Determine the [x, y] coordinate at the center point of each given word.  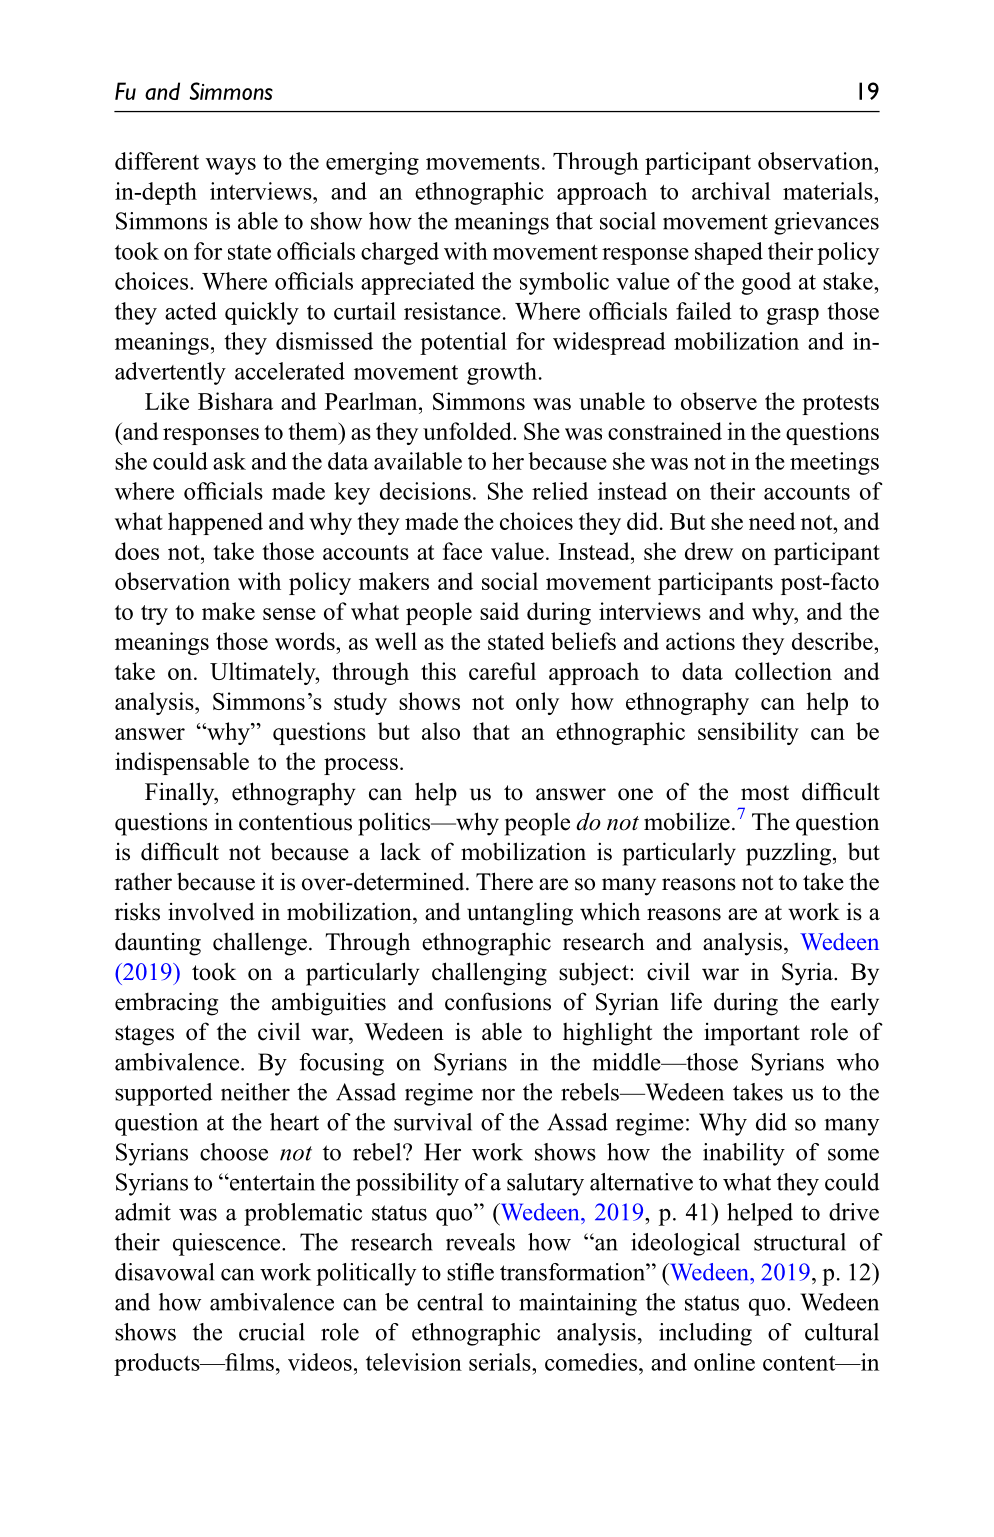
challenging [489, 974]
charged [400, 253]
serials [501, 1362]
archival [731, 191]
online [724, 1362]
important [752, 1034]
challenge [260, 944]
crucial [272, 1332]
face [462, 551]
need [772, 521]
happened [215, 523]
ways [231, 166]
